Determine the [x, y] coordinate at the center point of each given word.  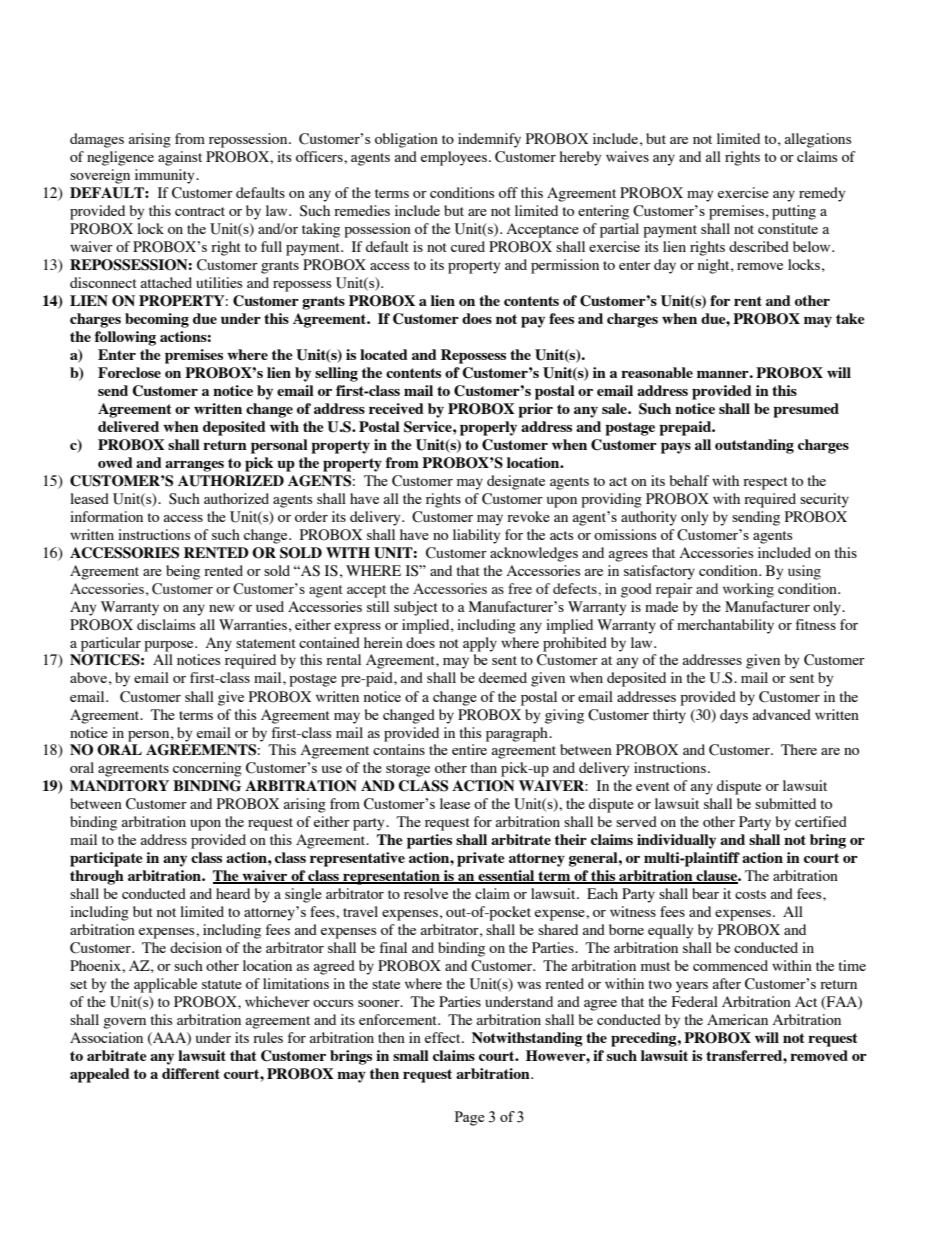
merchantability [725, 626]
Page [469, 1118]
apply [480, 644]
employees [454, 158]
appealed [100, 1075]
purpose [170, 646]
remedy [822, 194]
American [737, 1019]
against [180, 158]
